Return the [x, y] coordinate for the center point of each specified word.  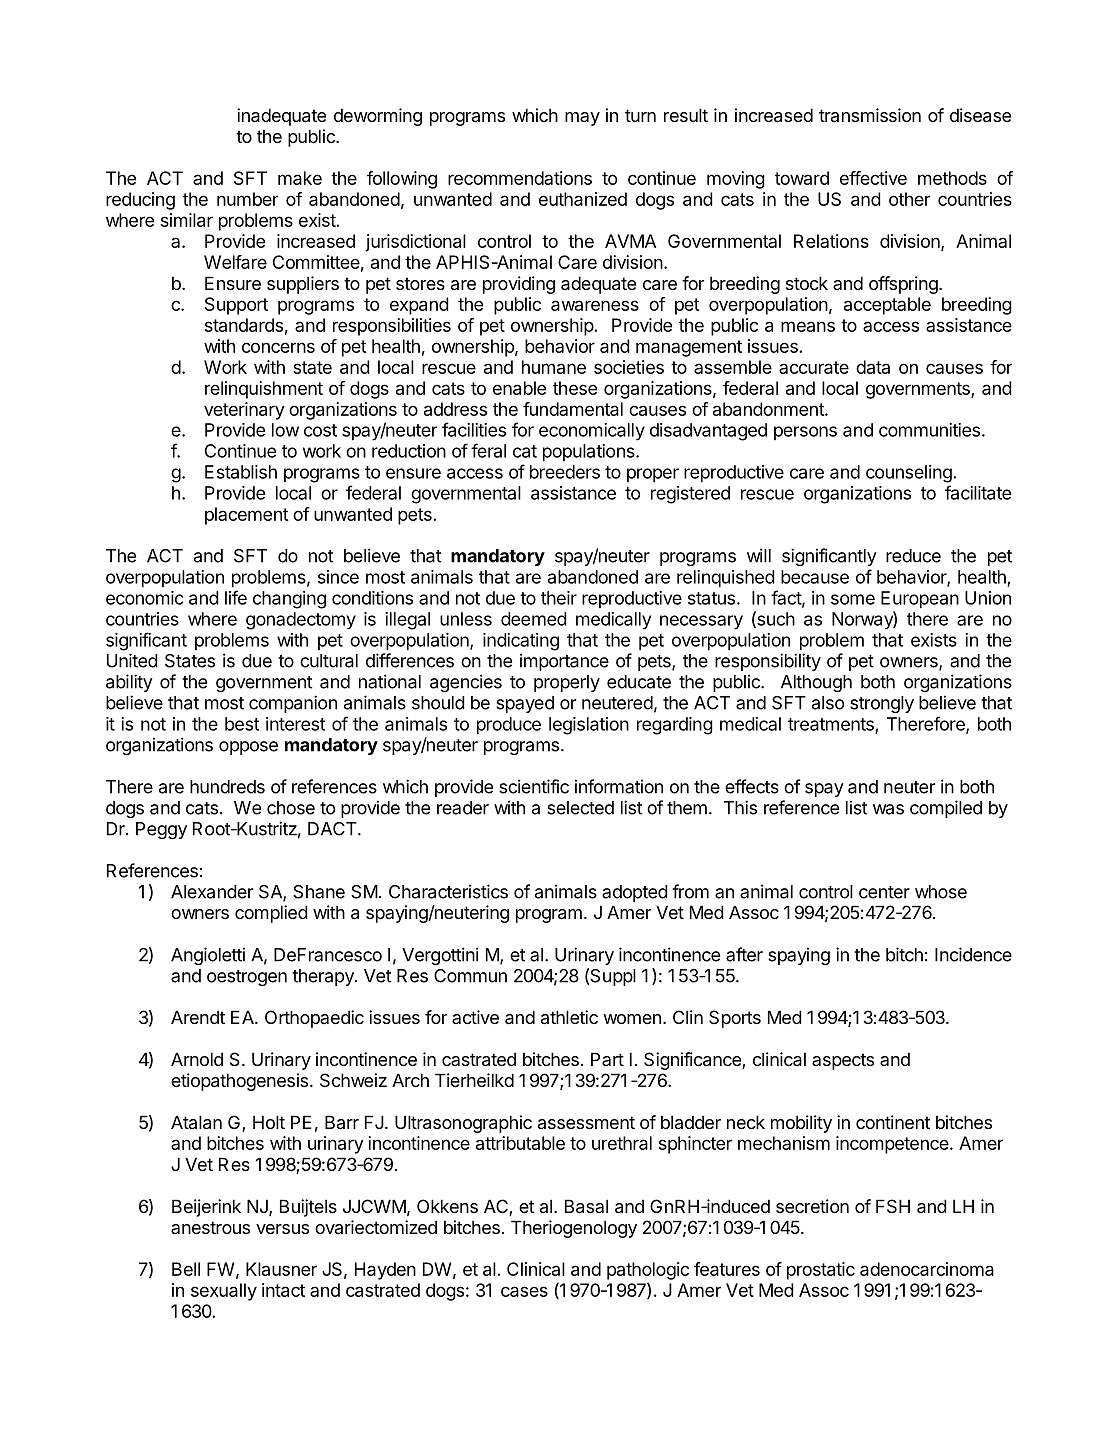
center [884, 892]
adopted [635, 893]
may [582, 119]
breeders [565, 472]
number [247, 199]
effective [873, 178]
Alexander [212, 892]
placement [246, 516]
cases [524, 1291]
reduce [913, 556]
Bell [186, 1269]
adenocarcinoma [927, 1269]
